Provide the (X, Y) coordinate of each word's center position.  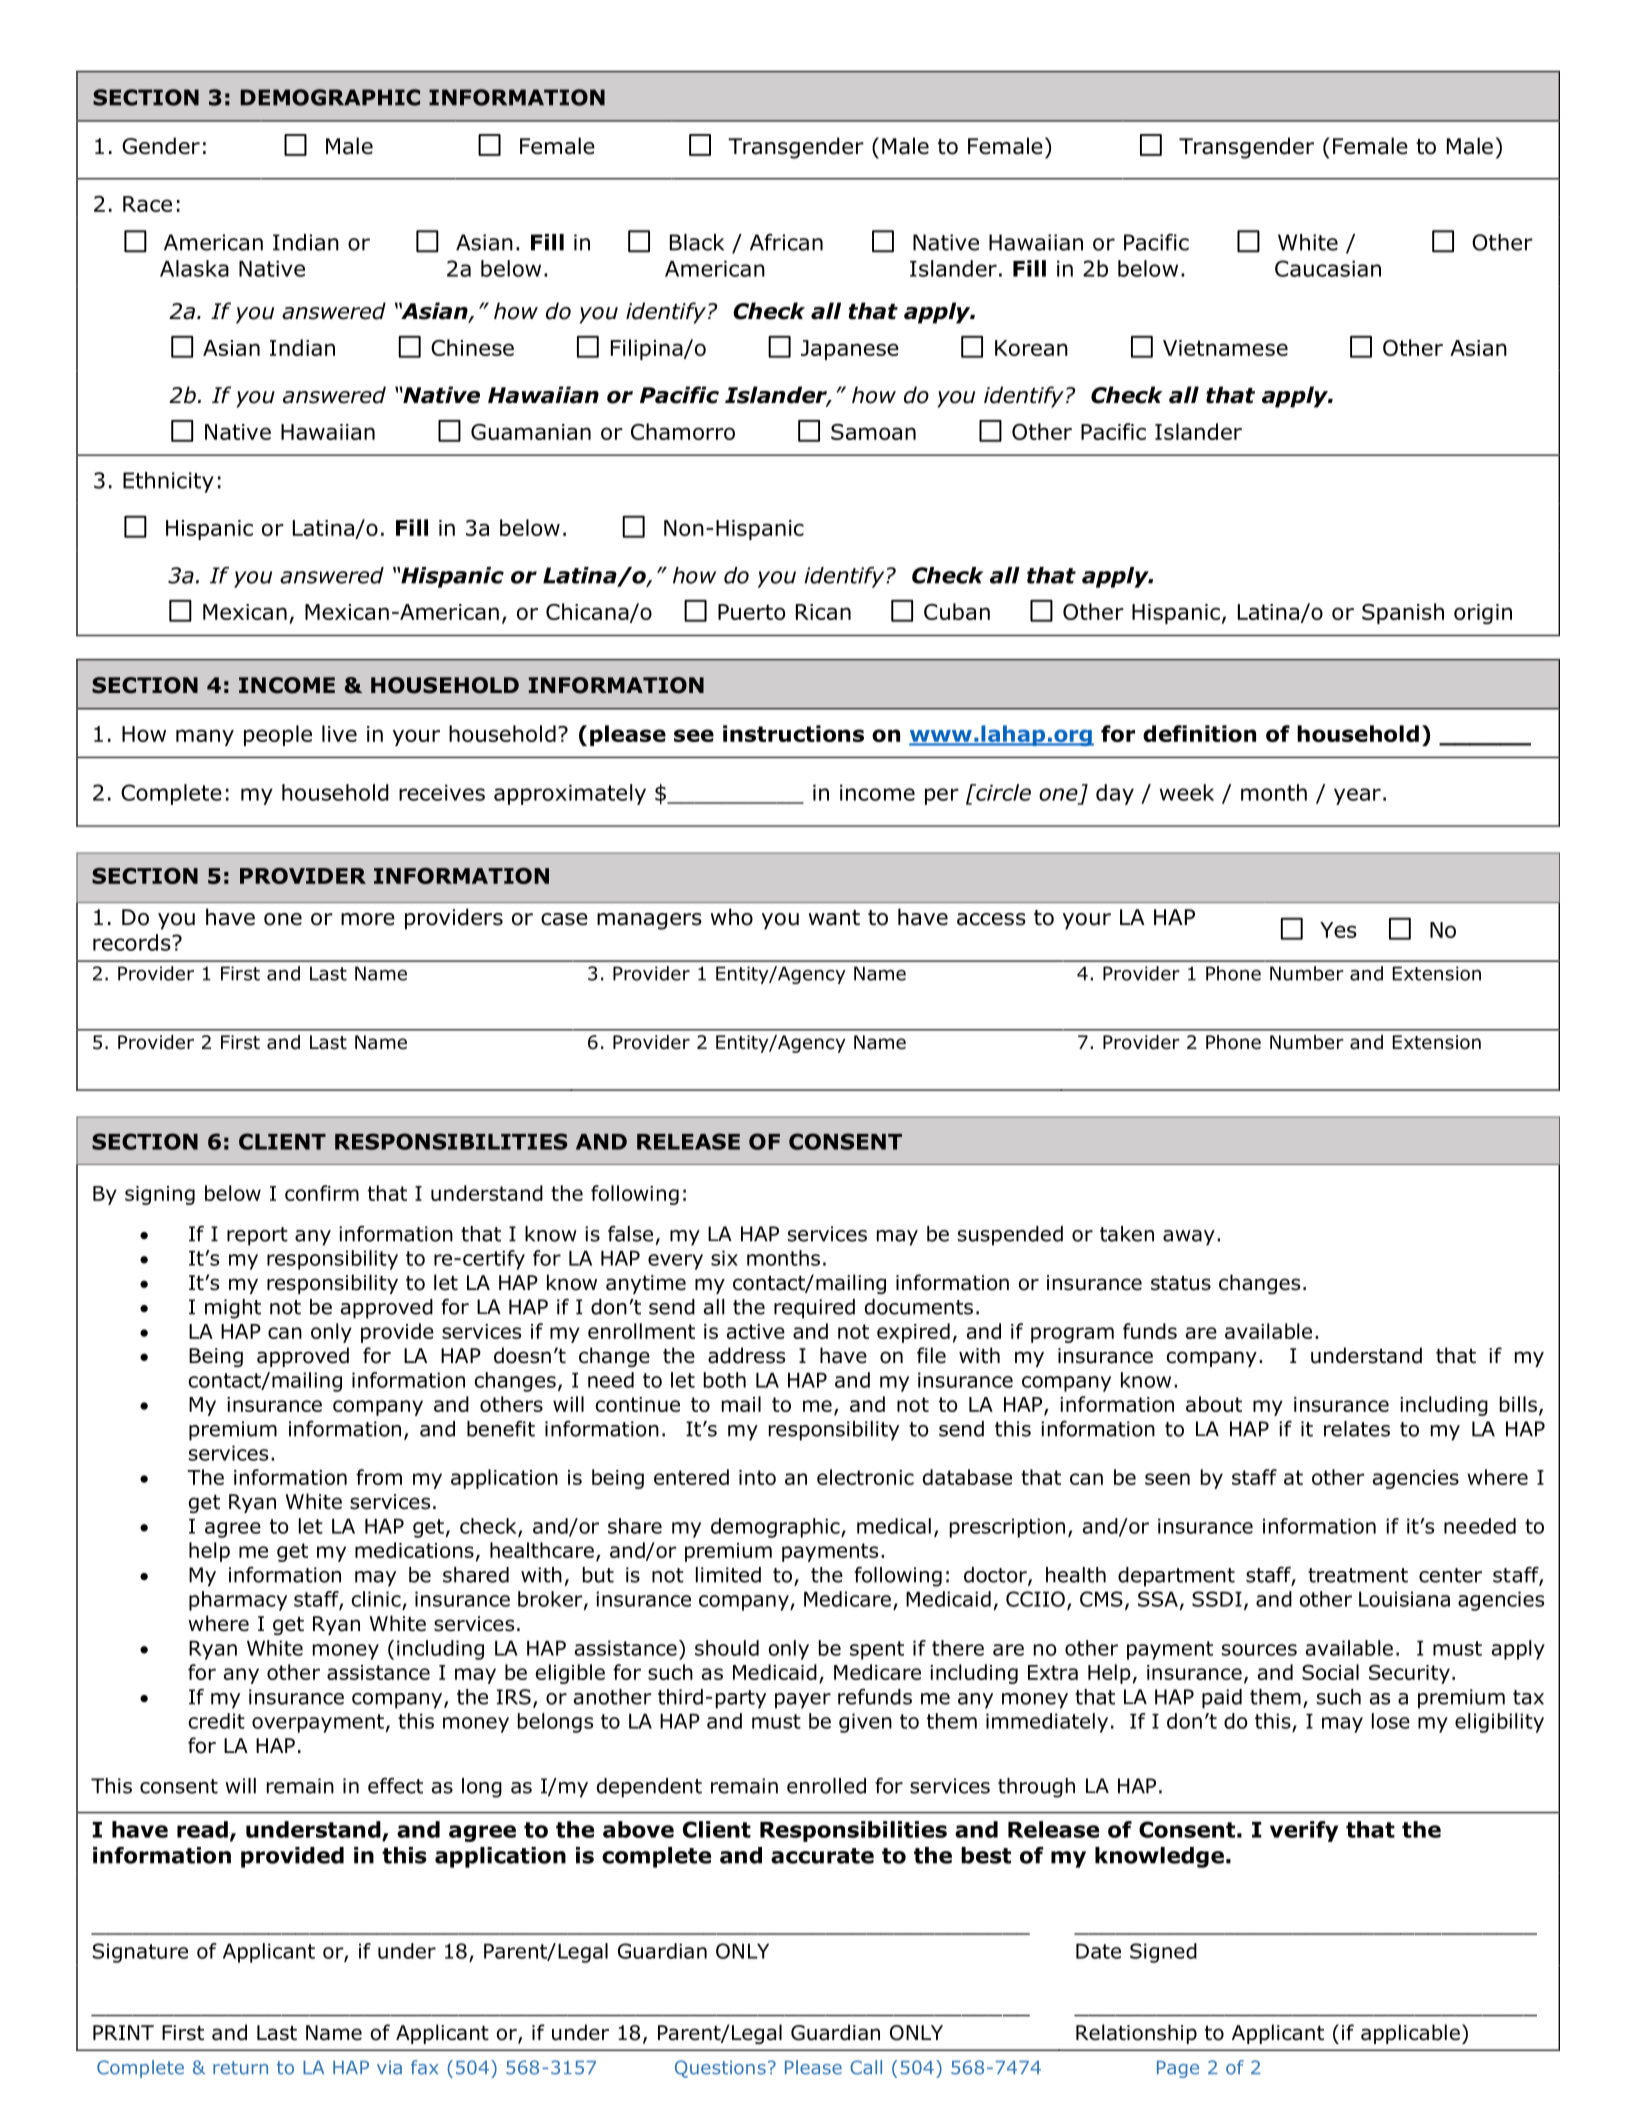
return (240, 2068)
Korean (1031, 348)
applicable (1410, 2034)
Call (866, 2067)
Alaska (194, 268)
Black (697, 242)
